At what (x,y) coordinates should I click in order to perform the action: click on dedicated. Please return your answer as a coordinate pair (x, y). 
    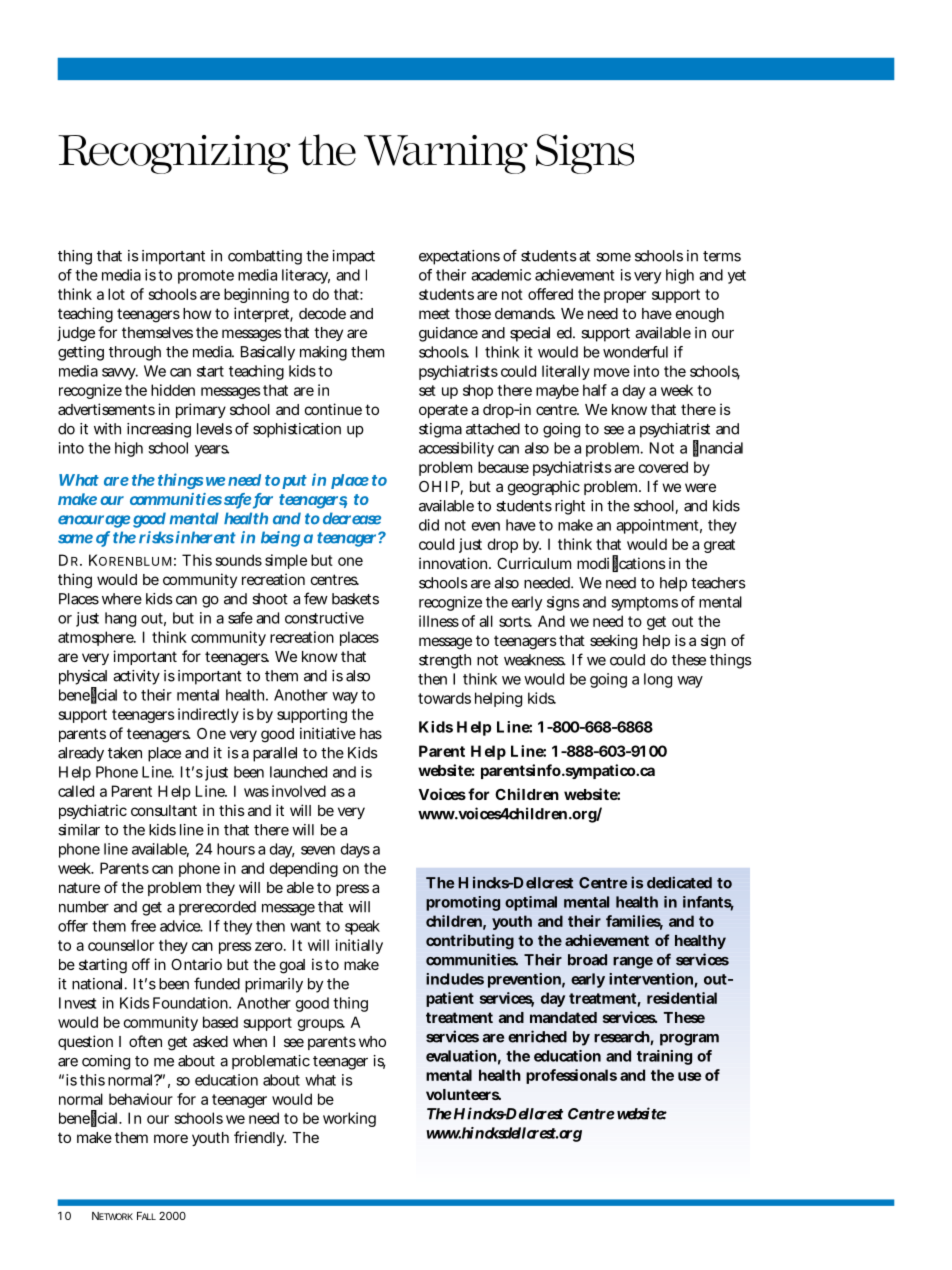
    Looking at the image, I should click on (679, 882).
